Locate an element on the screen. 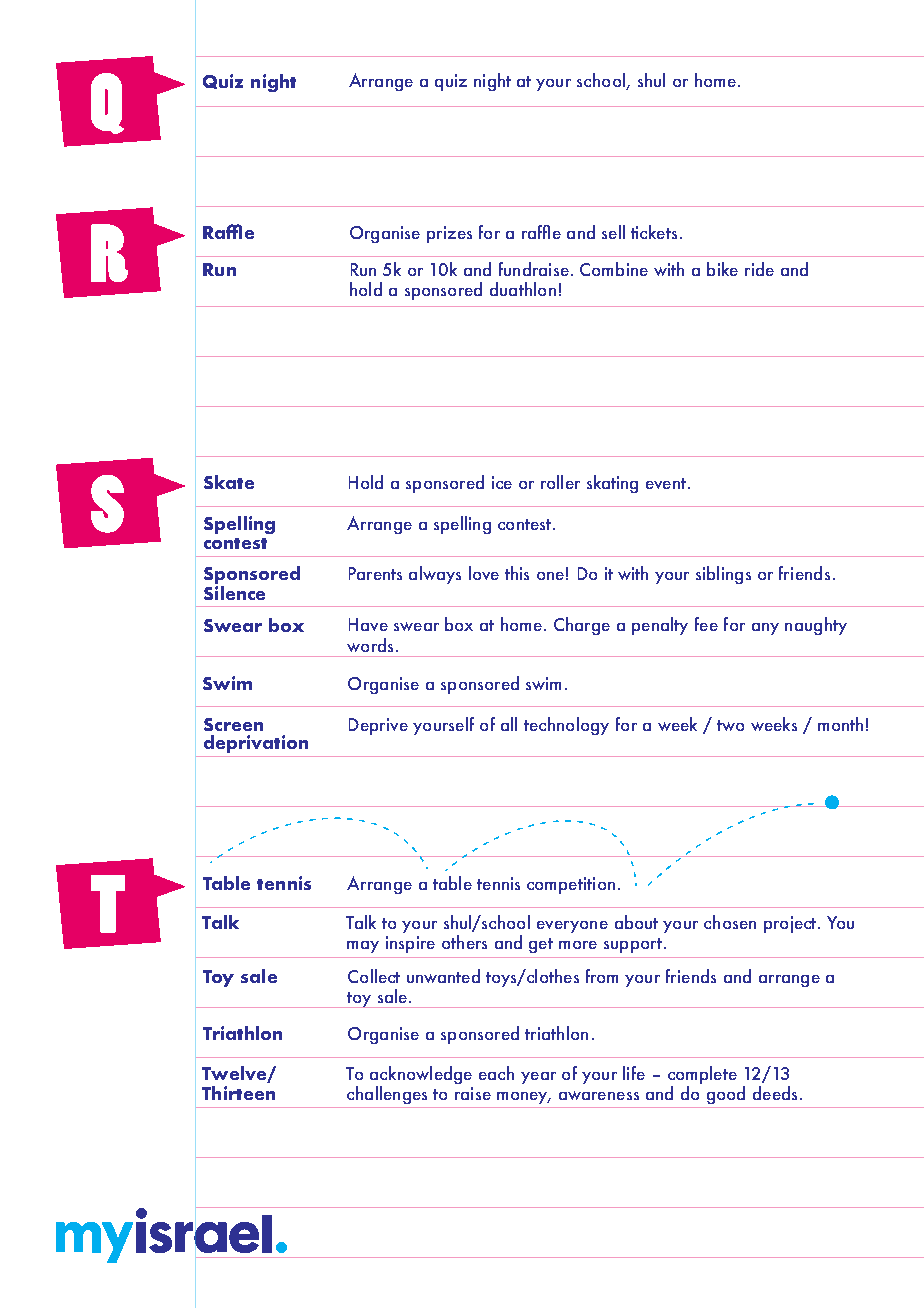  any is located at coordinates (765, 629).
